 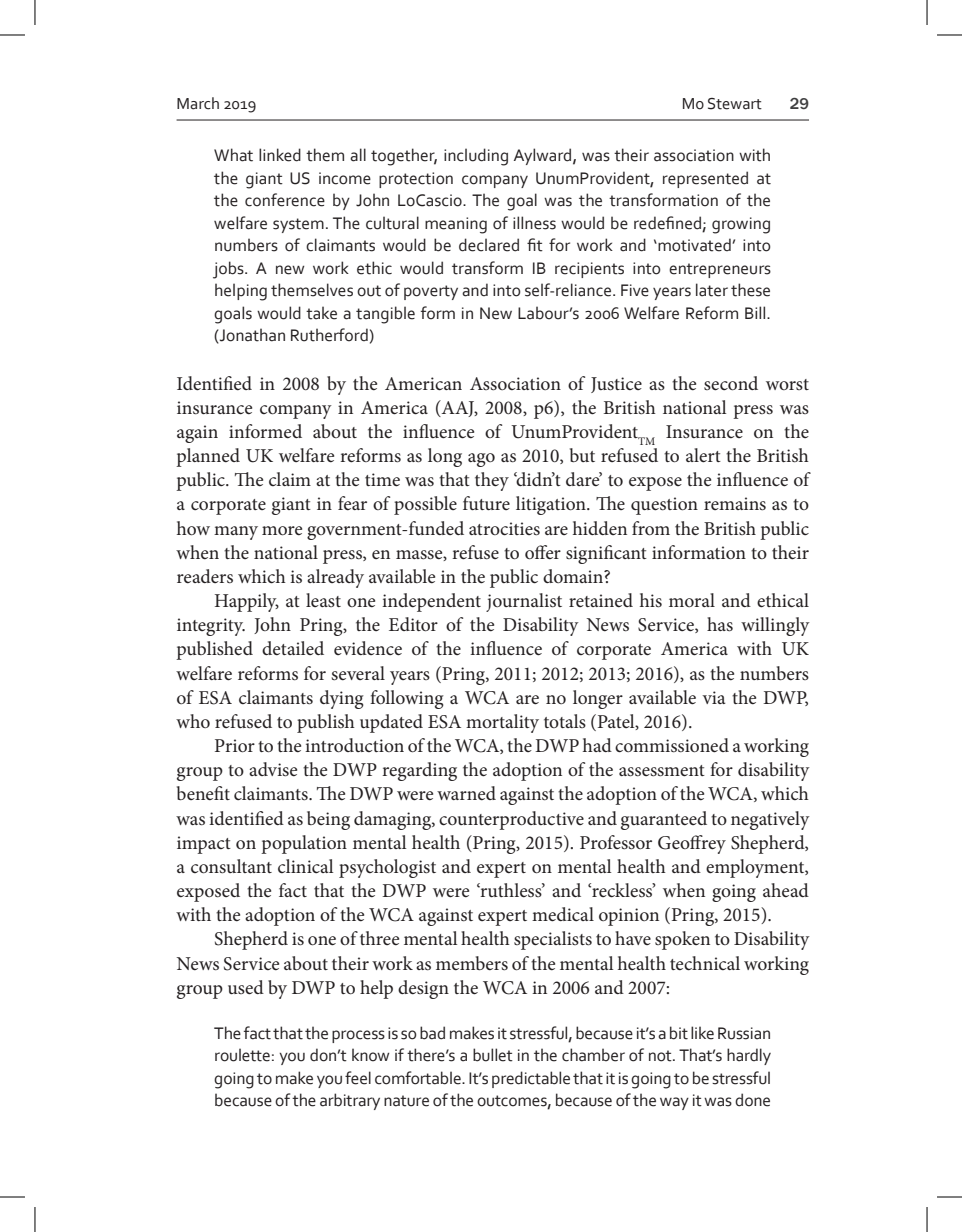 What do you see at coordinates (731, 383) in the image?
I see `second` at bounding box center [731, 383].
